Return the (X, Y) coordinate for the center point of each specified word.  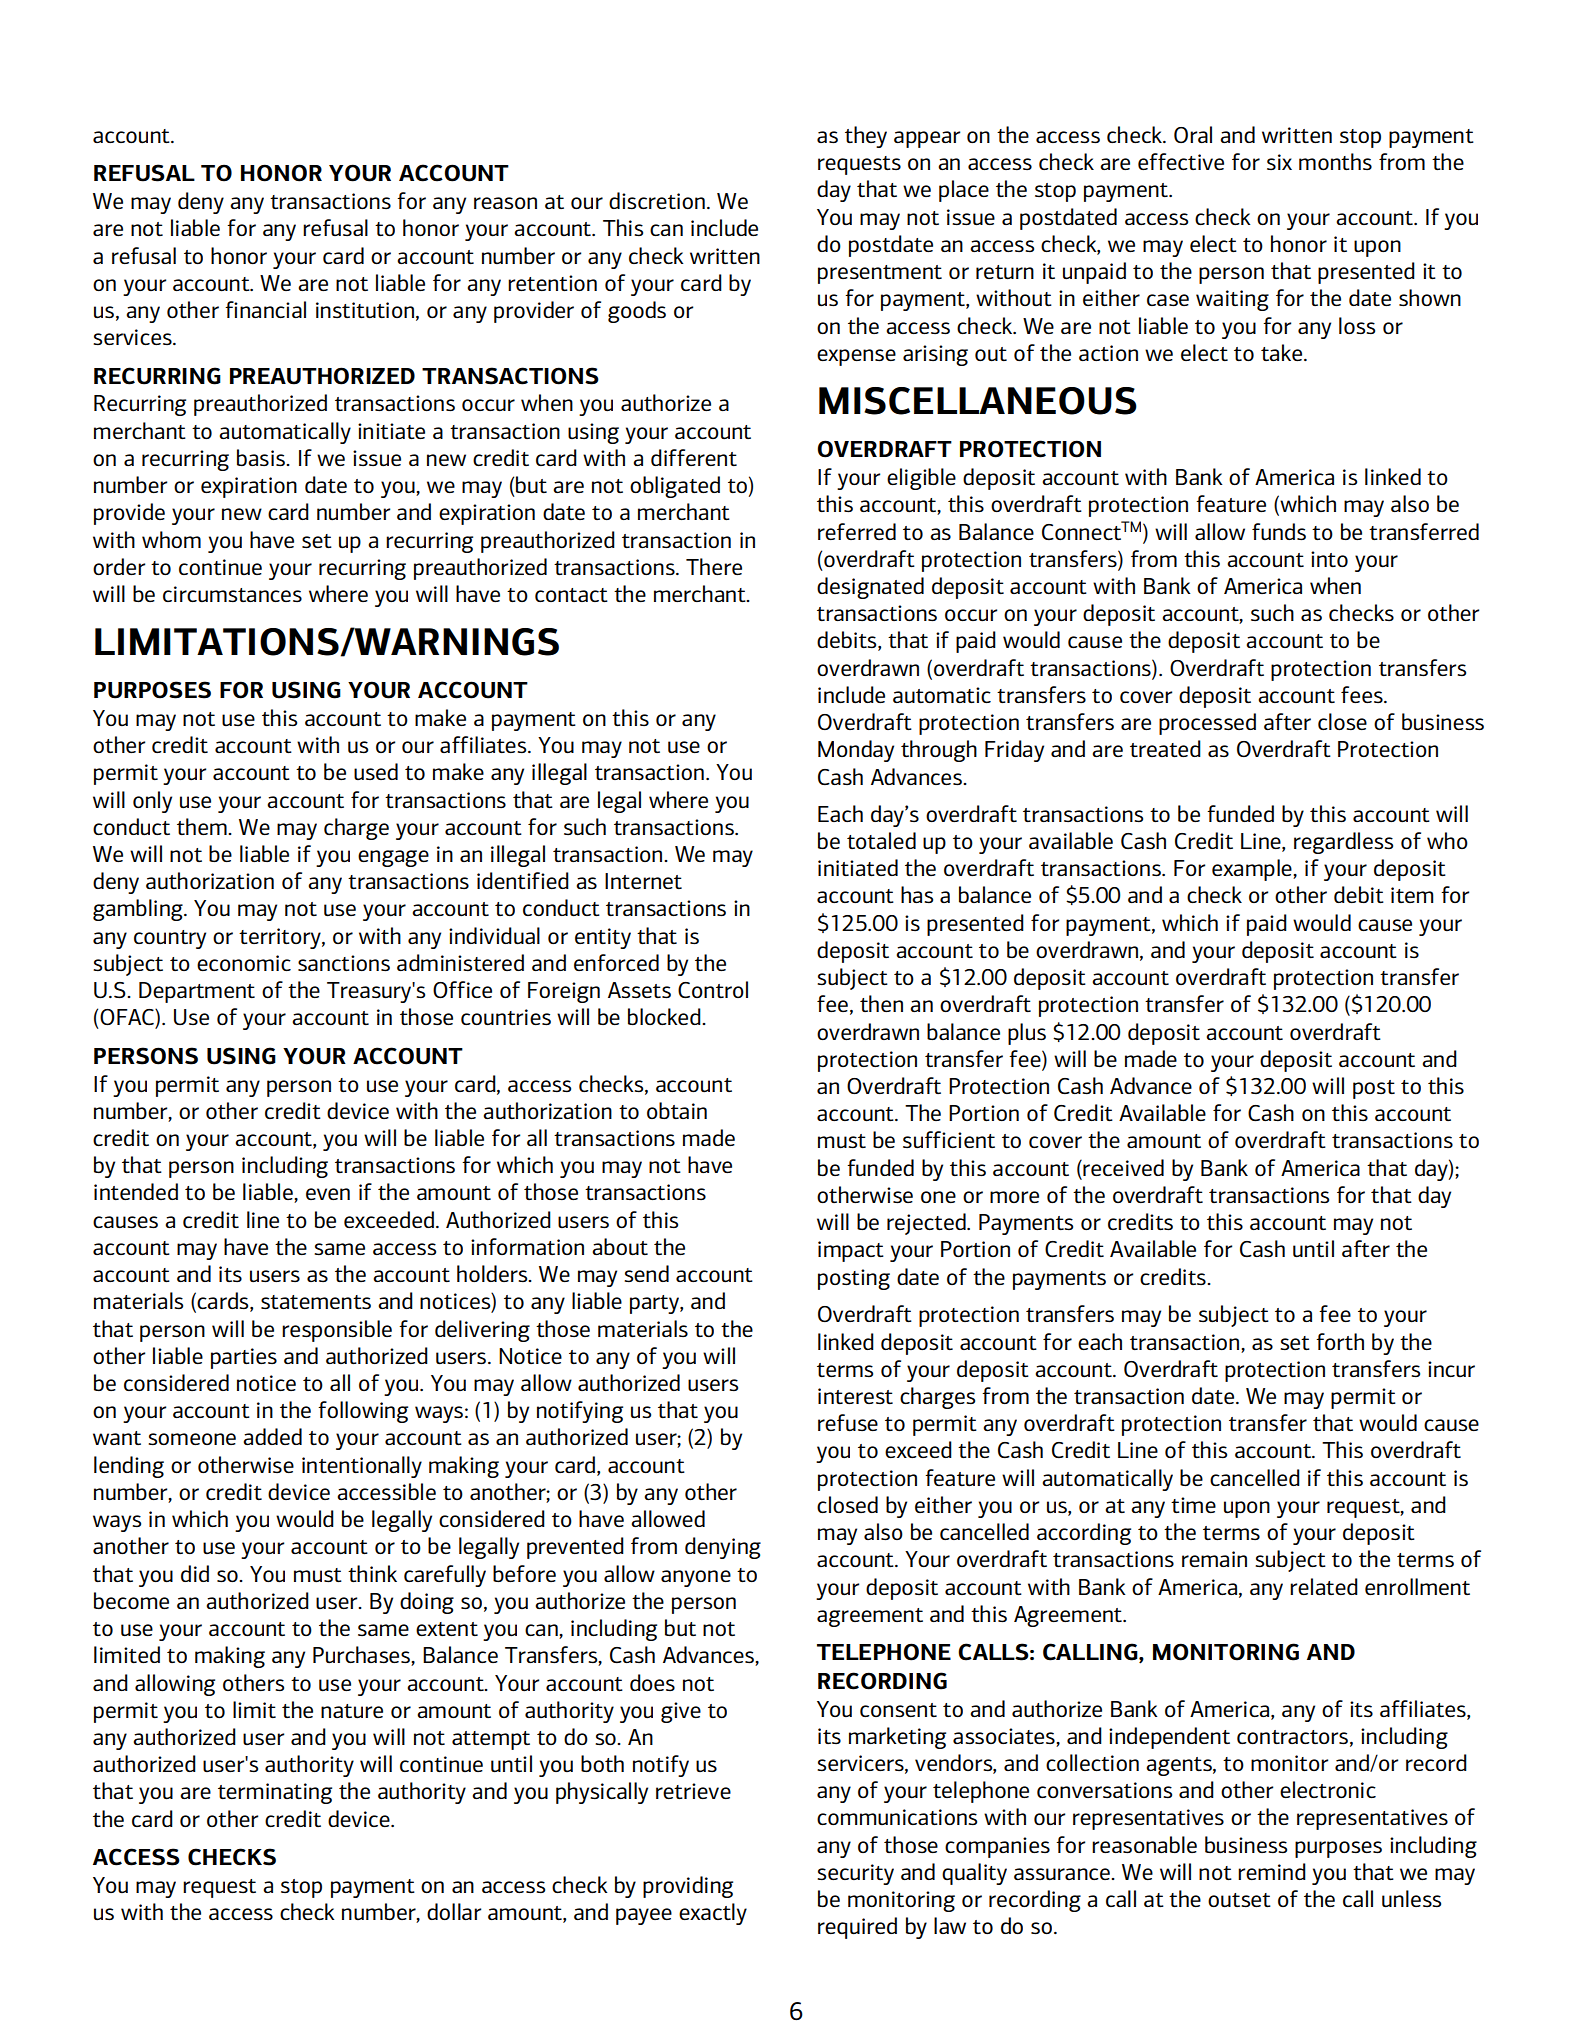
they (866, 137)
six (1279, 162)
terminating (275, 1793)
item (1412, 895)
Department (197, 992)
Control (713, 989)
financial (265, 309)
